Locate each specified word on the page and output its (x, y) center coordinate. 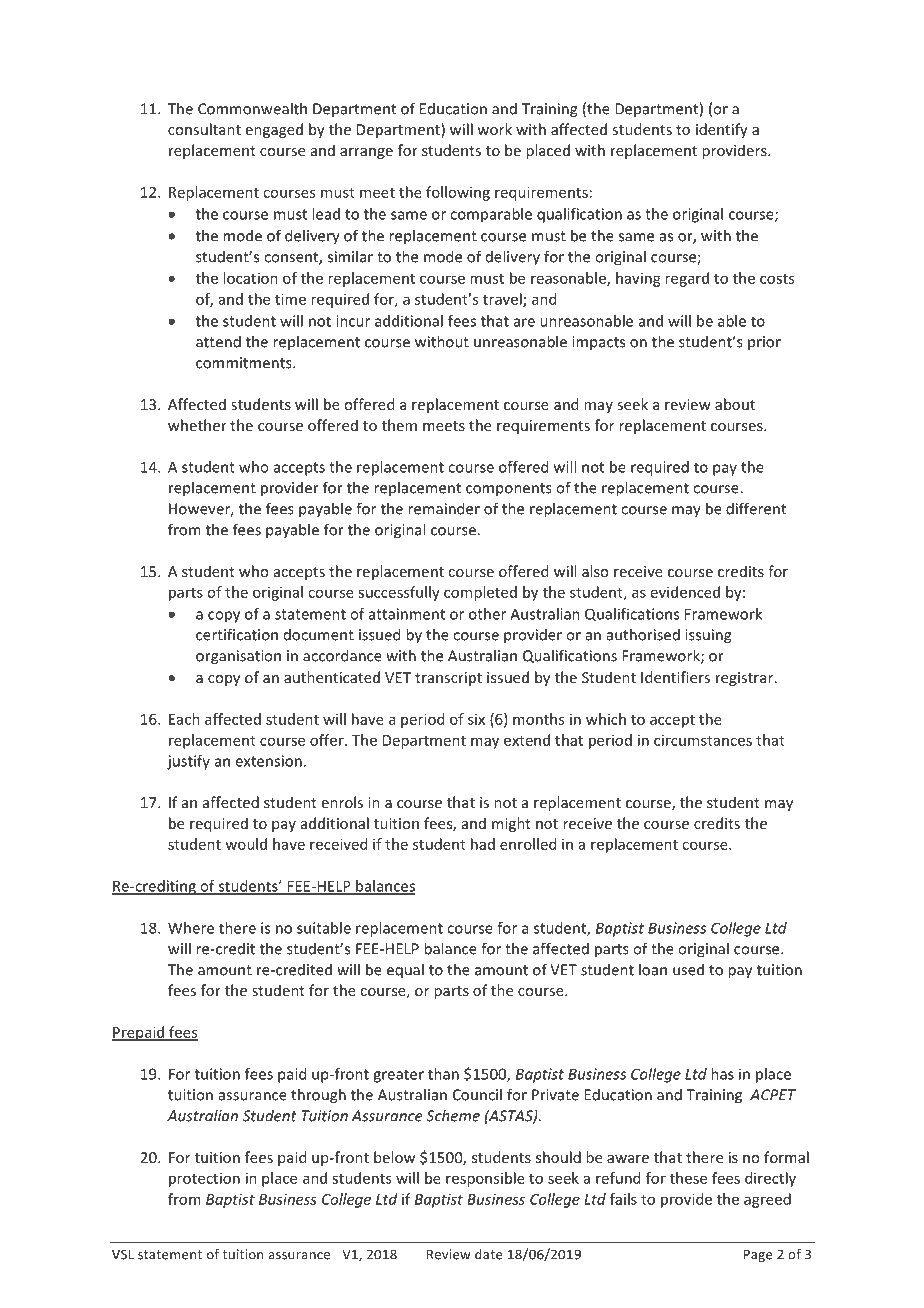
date (488, 1254)
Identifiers (675, 677)
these (688, 1178)
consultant (204, 129)
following (458, 193)
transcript (448, 679)
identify (722, 130)
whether (197, 425)
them (399, 425)
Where (191, 928)
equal (405, 971)
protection (204, 1179)
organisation (238, 657)
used (688, 969)
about (735, 404)
